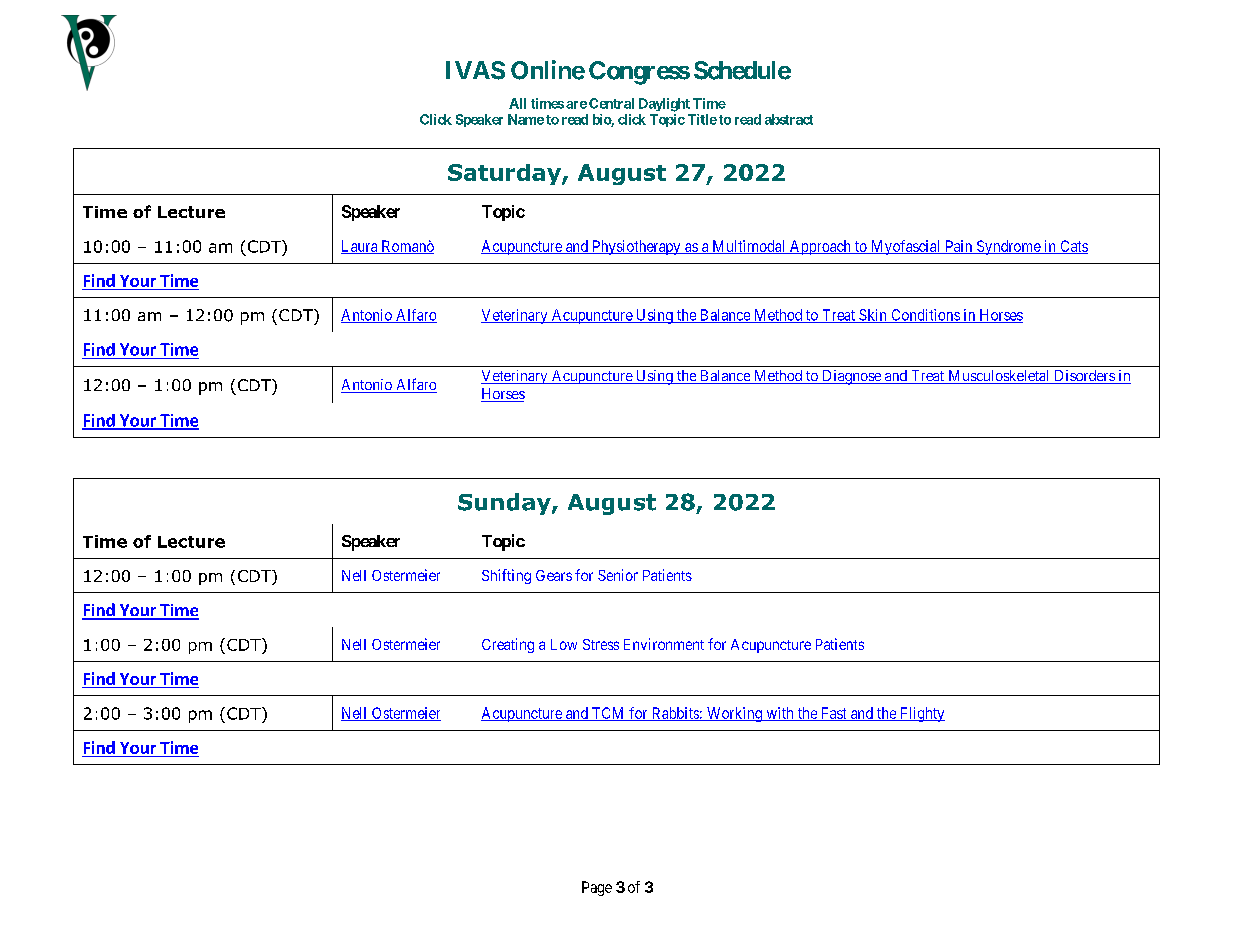 Image resolution: width=1233 pixels, height=952 pixels. Describe the element at coordinates (833, 714) in the screenshot. I see `Fast` at that location.
